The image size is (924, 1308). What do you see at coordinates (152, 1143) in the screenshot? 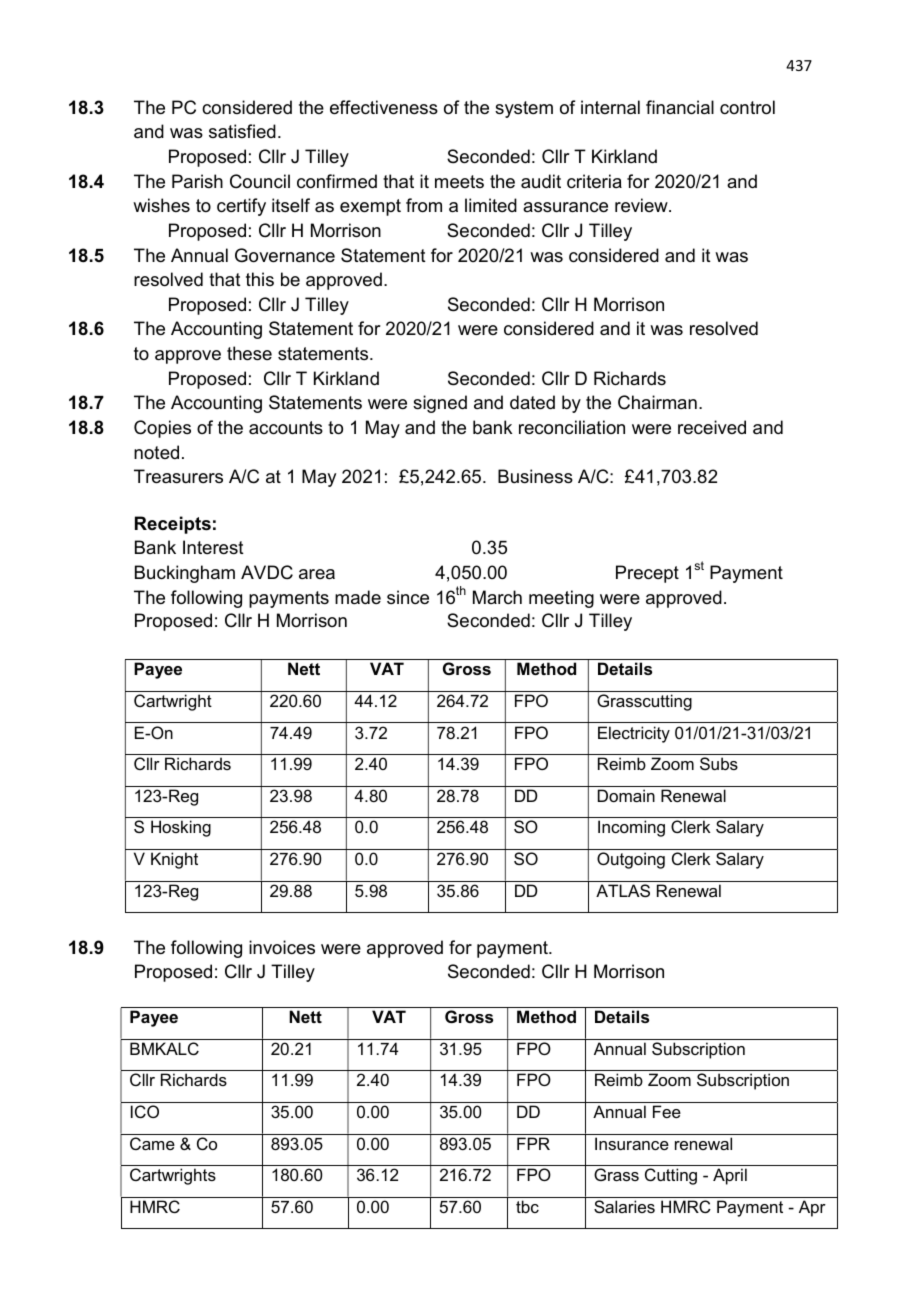
I see `Came` at bounding box center [152, 1143].
